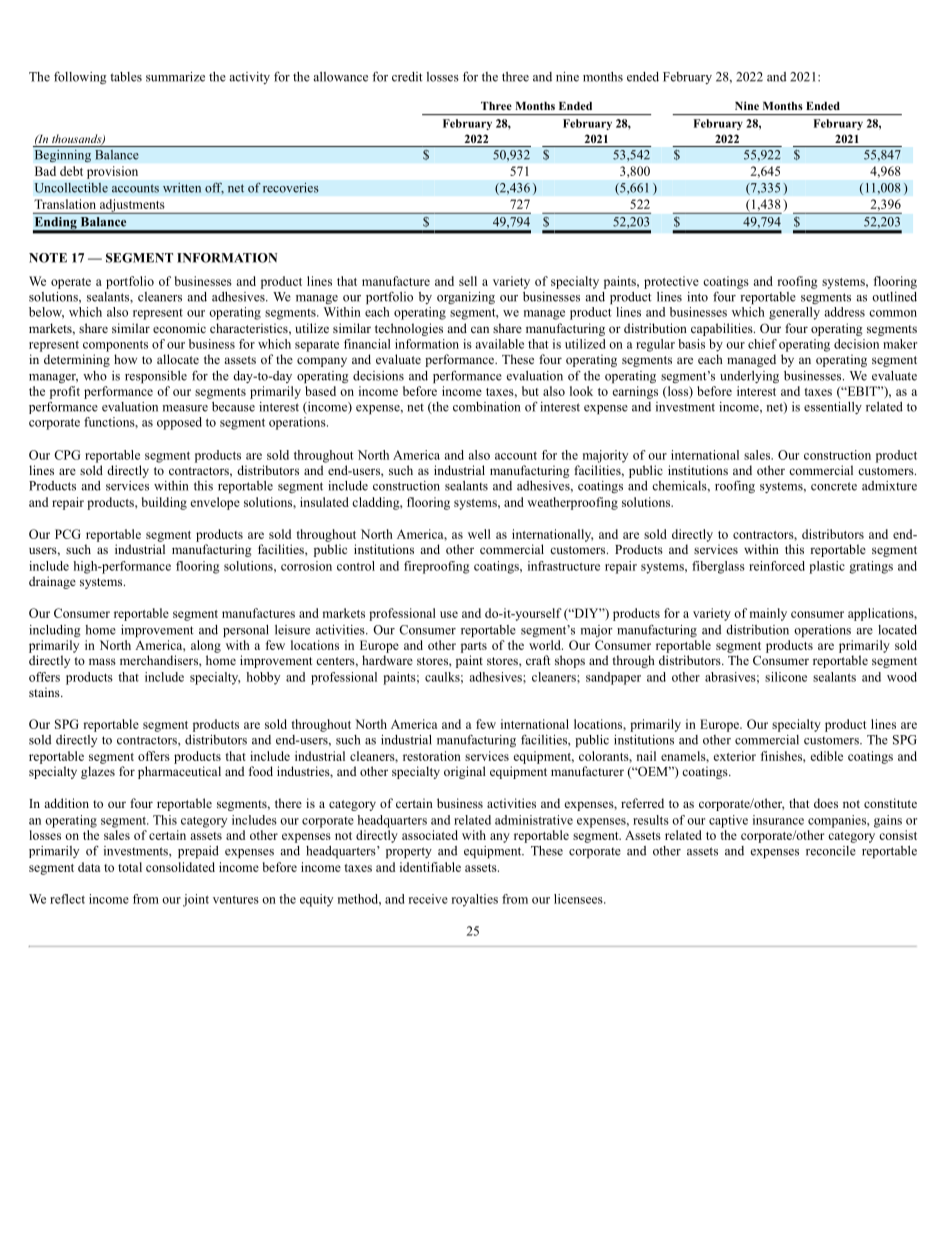  Describe the element at coordinates (834, 486) in the screenshot. I see `concrete` at that location.
